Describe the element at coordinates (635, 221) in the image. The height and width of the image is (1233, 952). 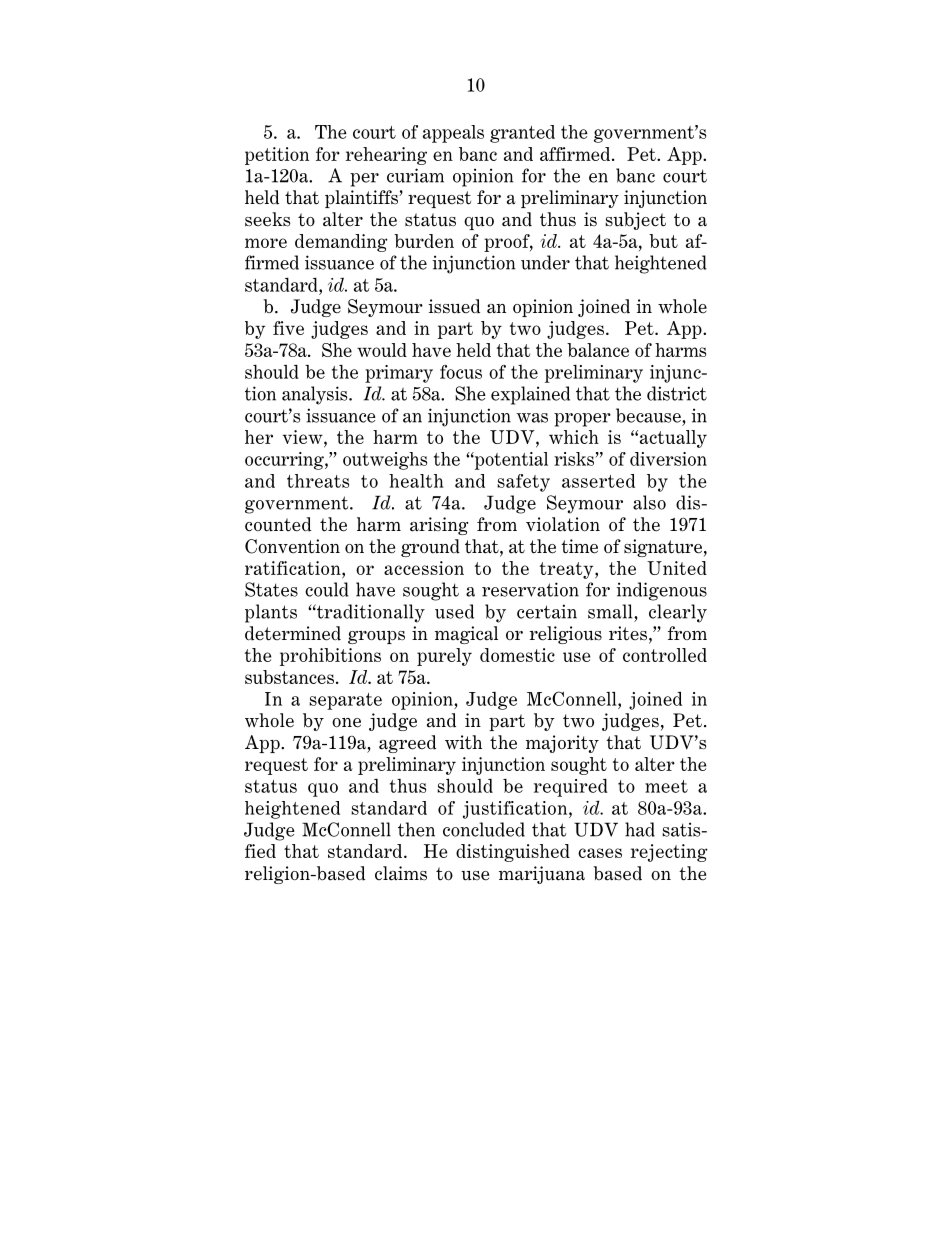
I see `subject` at that location.
